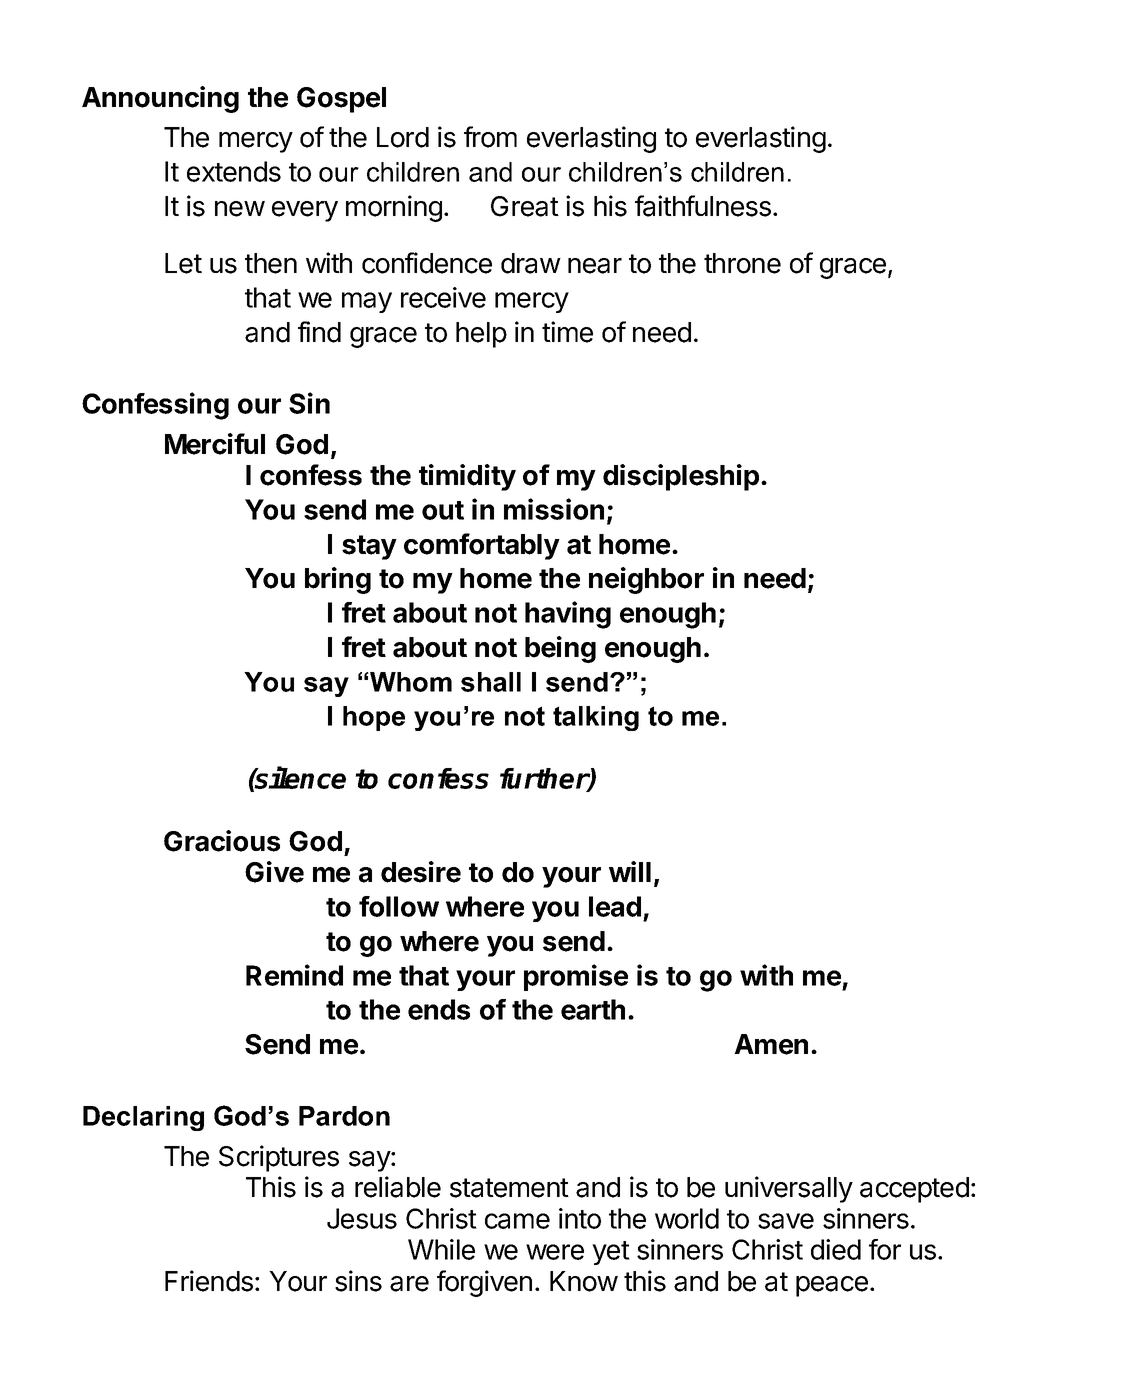  Describe the element at coordinates (615, 906) in the page. I see `lead` at that location.
